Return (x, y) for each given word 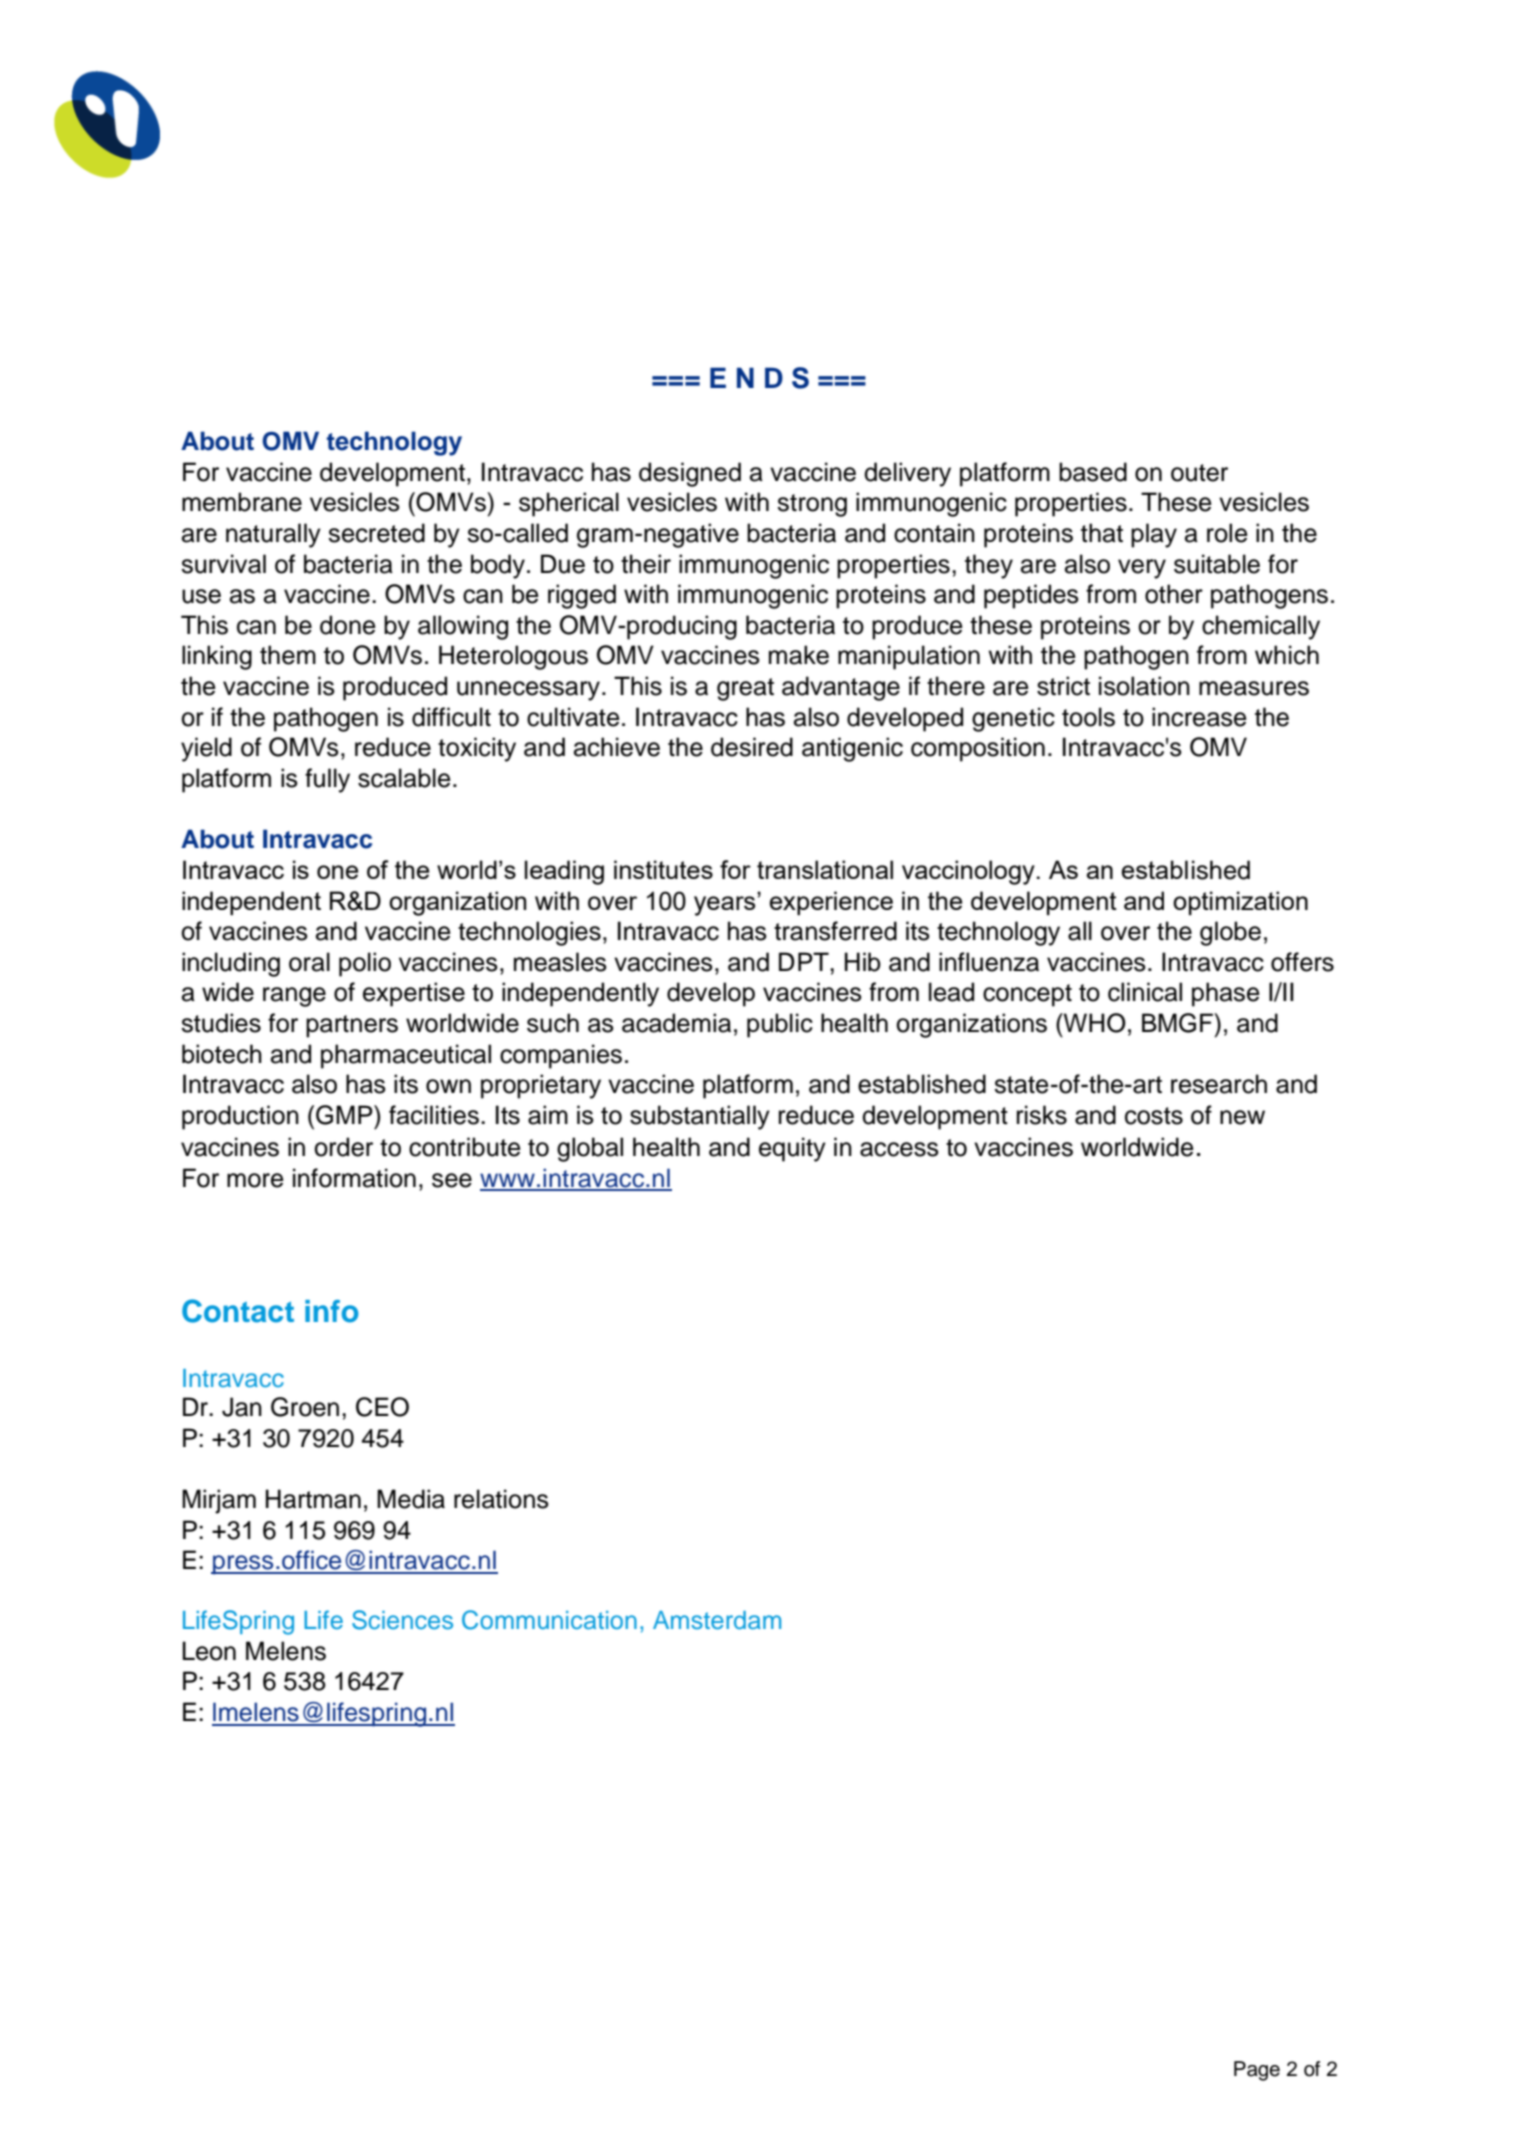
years (726, 904)
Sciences (402, 1620)
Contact (238, 1311)
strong (812, 505)
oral (309, 962)
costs (1154, 1116)
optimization (1240, 903)
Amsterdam (717, 1620)
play (1154, 535)
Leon (209, 1651)
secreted (376, 533)
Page (1257, 2071)
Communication (549, 1620)
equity (792, 1149)
